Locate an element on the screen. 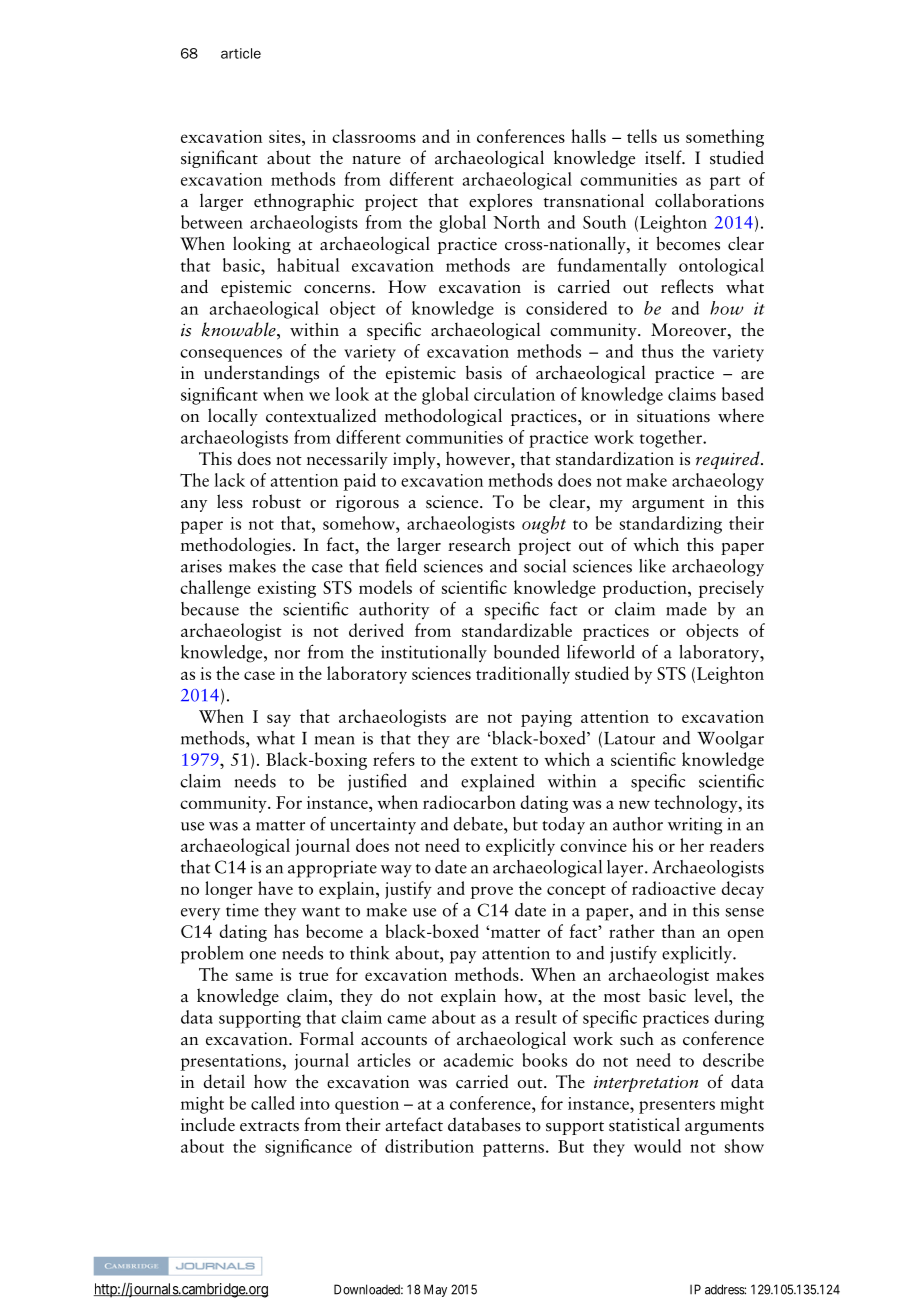  significance is located at coordinates (308, 1148).
